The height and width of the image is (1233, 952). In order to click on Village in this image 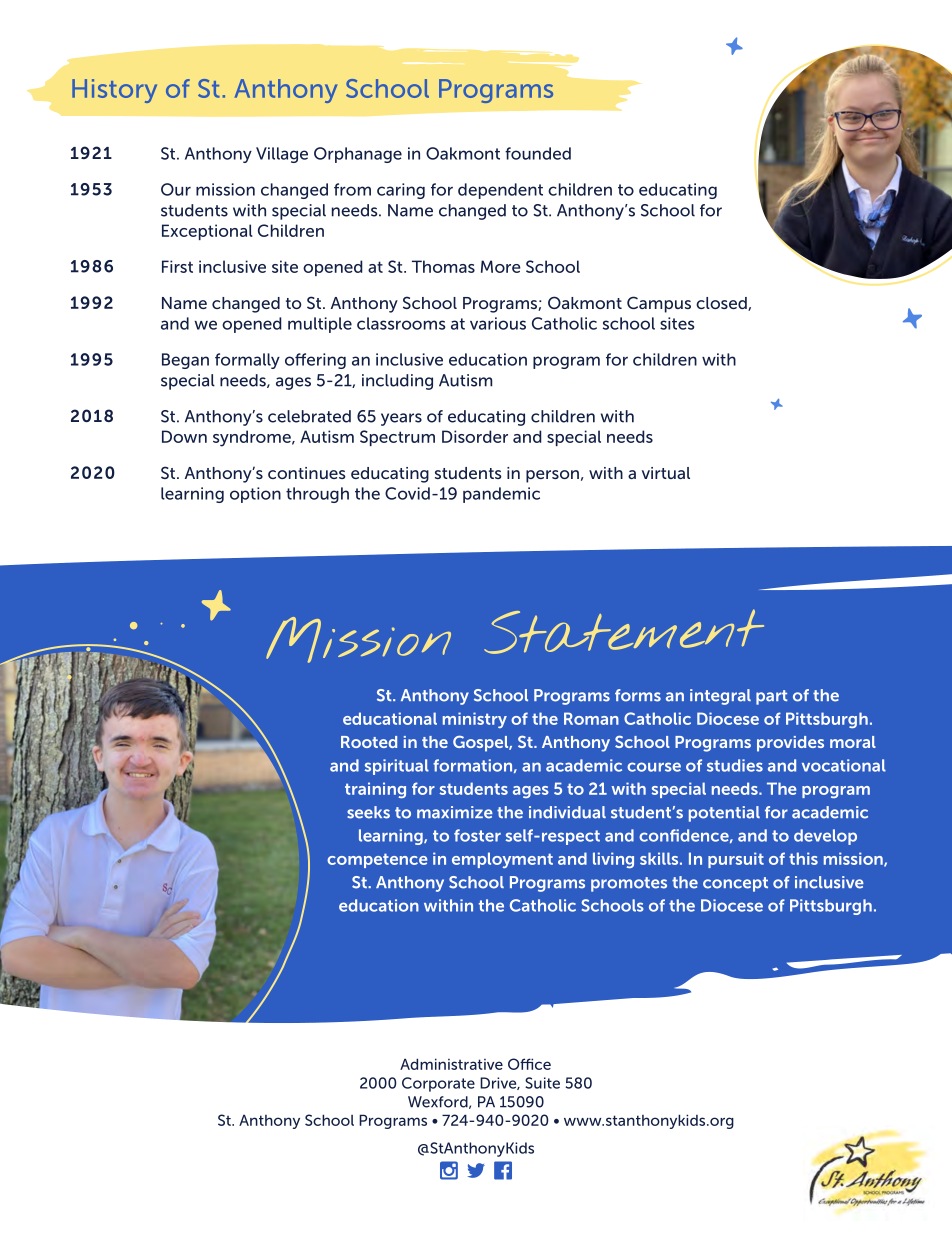, I will do `click(282, 155)`.
